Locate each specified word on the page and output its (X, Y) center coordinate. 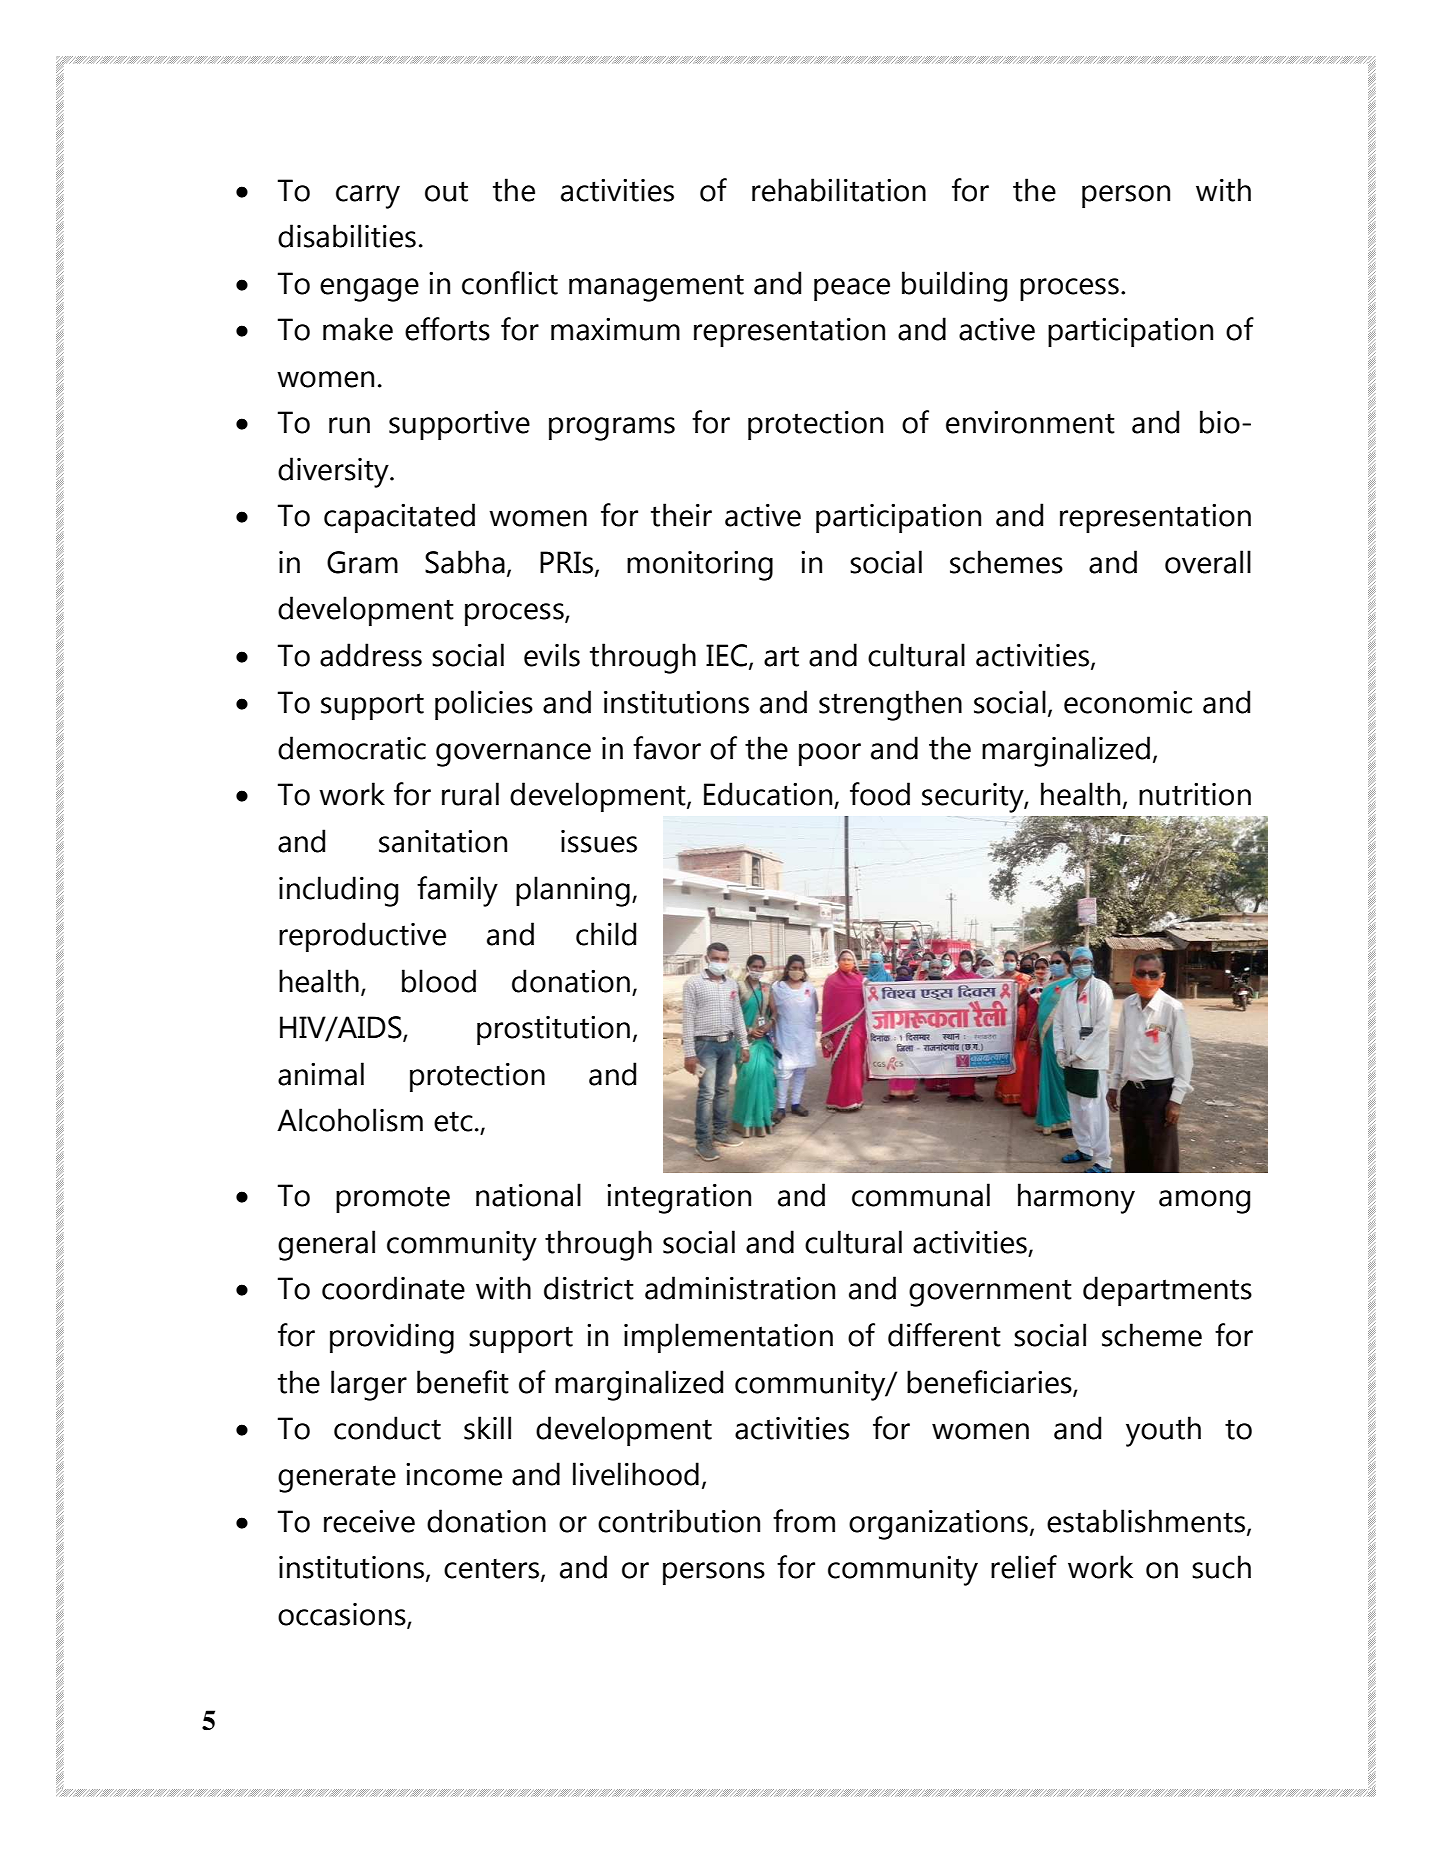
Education (769, 795)
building (954, 286)
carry (368, 197)
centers (493, 1570)
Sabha (465, 562)
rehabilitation (839, 190)
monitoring (700, 565)
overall (1208, 562)
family (457, 891)
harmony (1076, 1198)
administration (740, 1288)
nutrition (1195, 794)
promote (393, 1199)
